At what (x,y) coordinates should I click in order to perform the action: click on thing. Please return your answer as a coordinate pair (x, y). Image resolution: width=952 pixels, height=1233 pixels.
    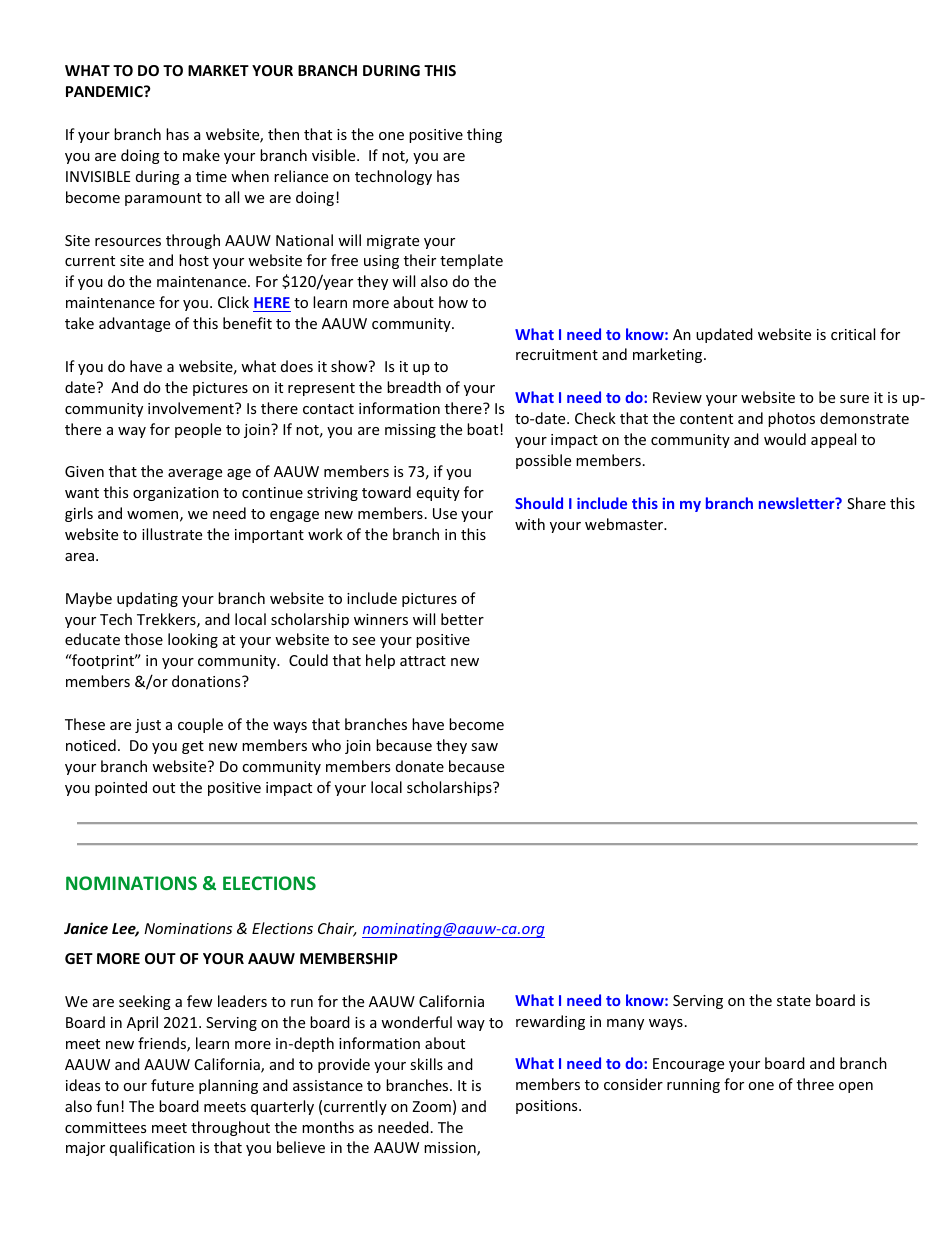
    Looking at the image, I should click on (484, 135).
